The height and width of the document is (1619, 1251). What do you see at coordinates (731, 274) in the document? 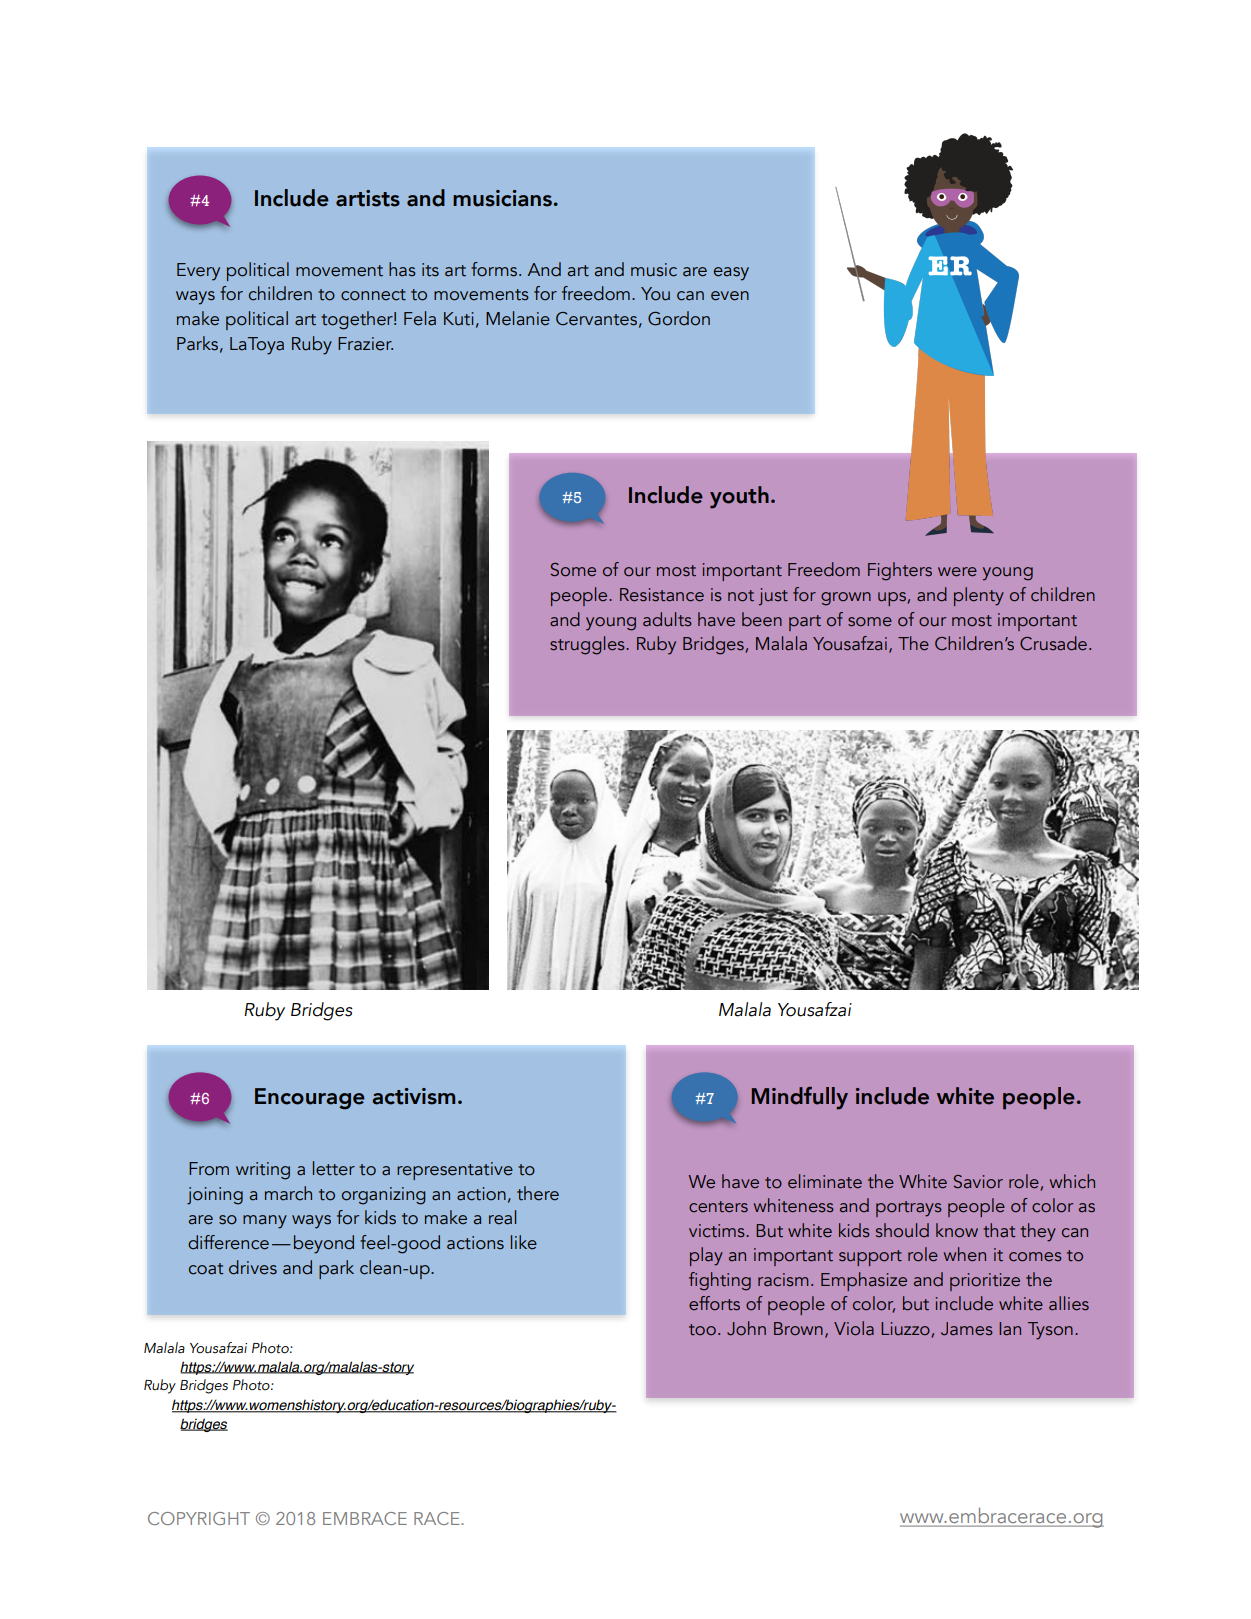
I see `easy` at bounding box center [731, 274].
